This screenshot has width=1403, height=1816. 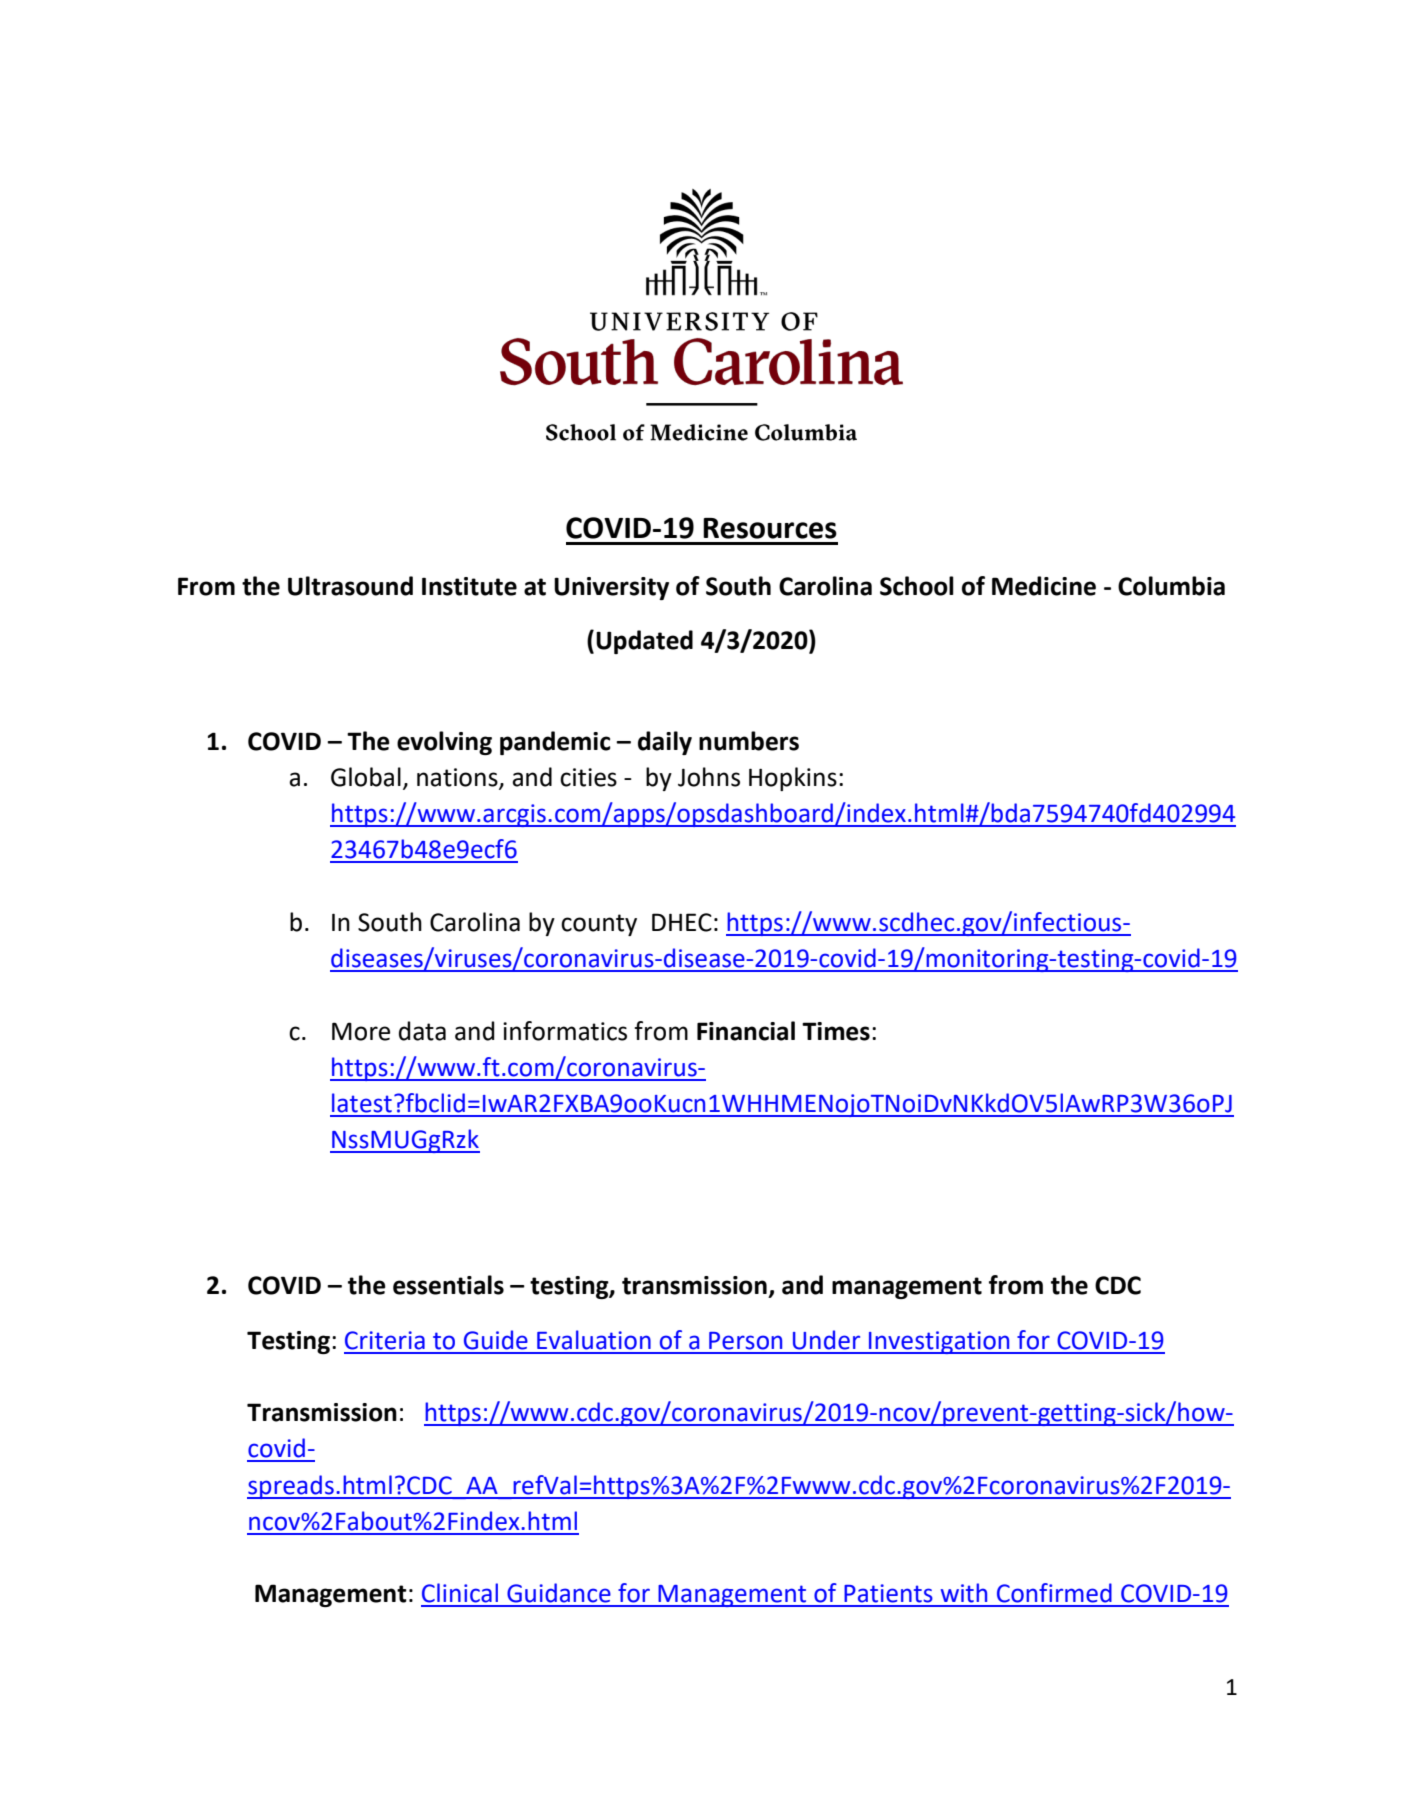 I want to click on evolving, so click(x=444, y=743).
